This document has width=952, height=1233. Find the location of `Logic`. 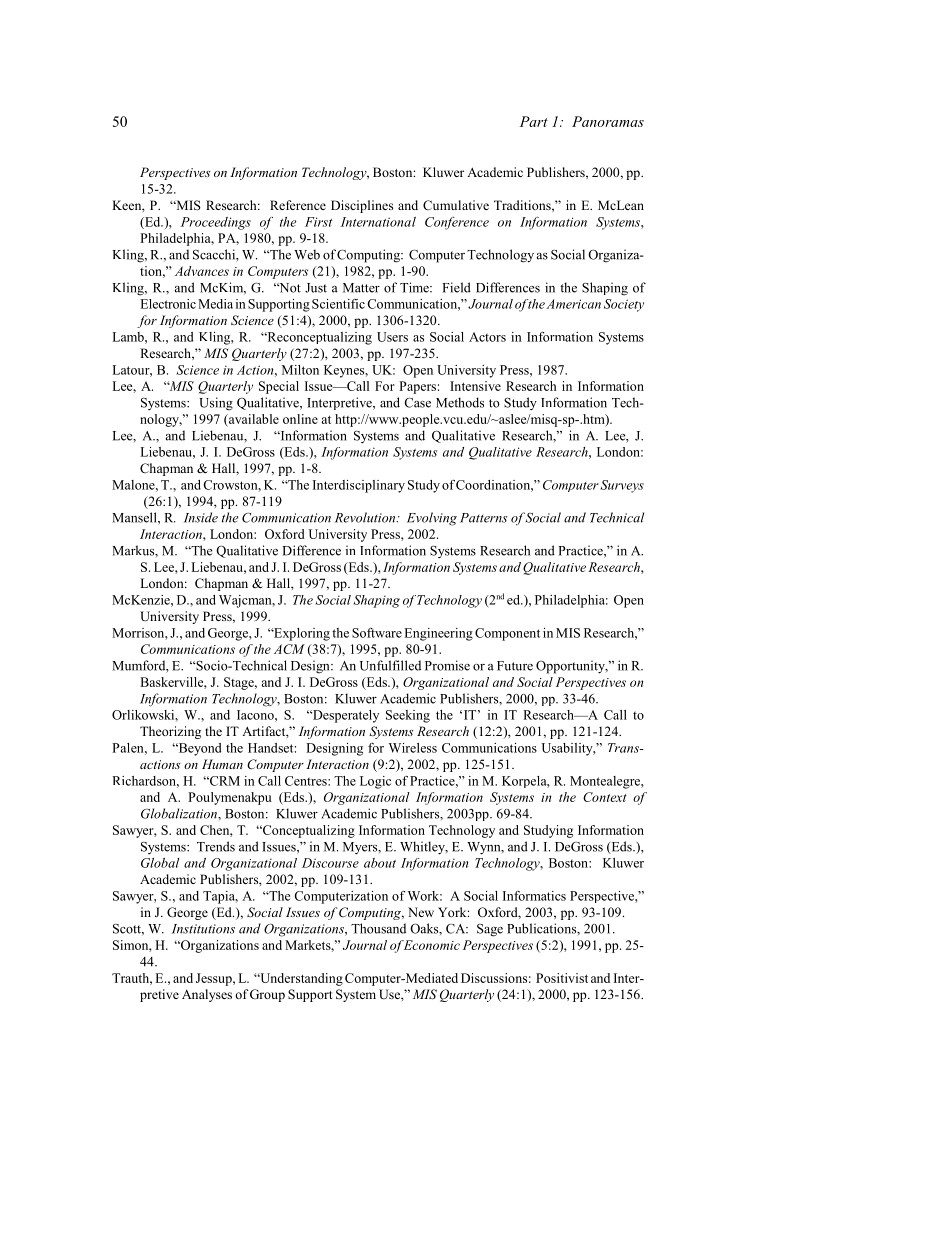

Logic is located at coordinates (375, 782).
